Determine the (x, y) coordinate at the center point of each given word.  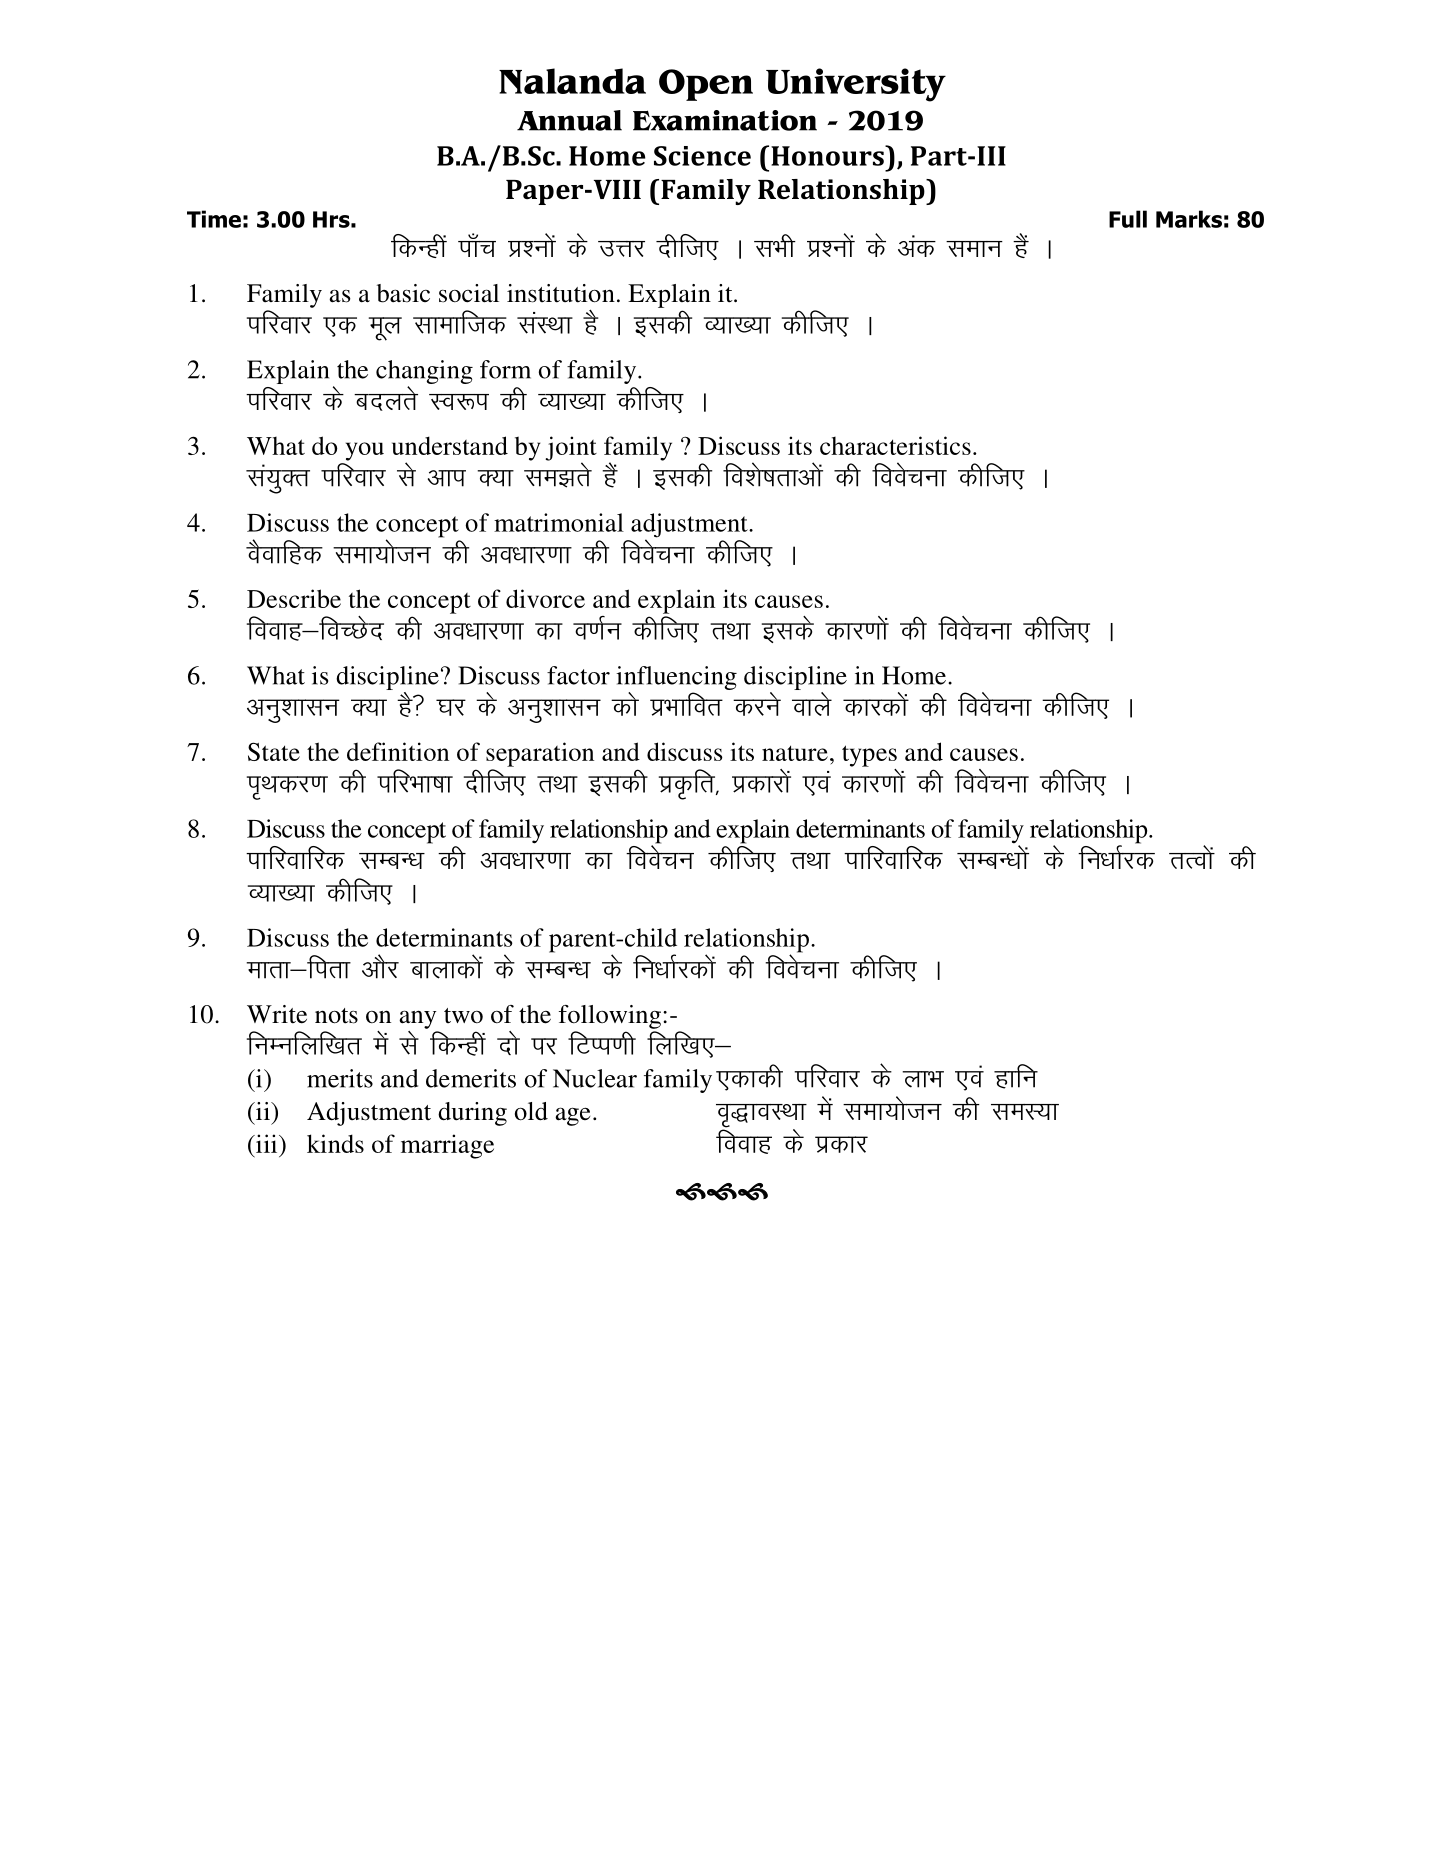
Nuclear (595, 1078)
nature (795, 753)
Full (1128, 219)
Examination (725, 120)
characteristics (895, 445)
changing (424, 373)
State (274, 751)
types (869, 756)
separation (540, 754)
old (531, 1111)
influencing (676, 678)
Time (214, 219)
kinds (335, 1143)
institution (561, 293)
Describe (294, 598)
